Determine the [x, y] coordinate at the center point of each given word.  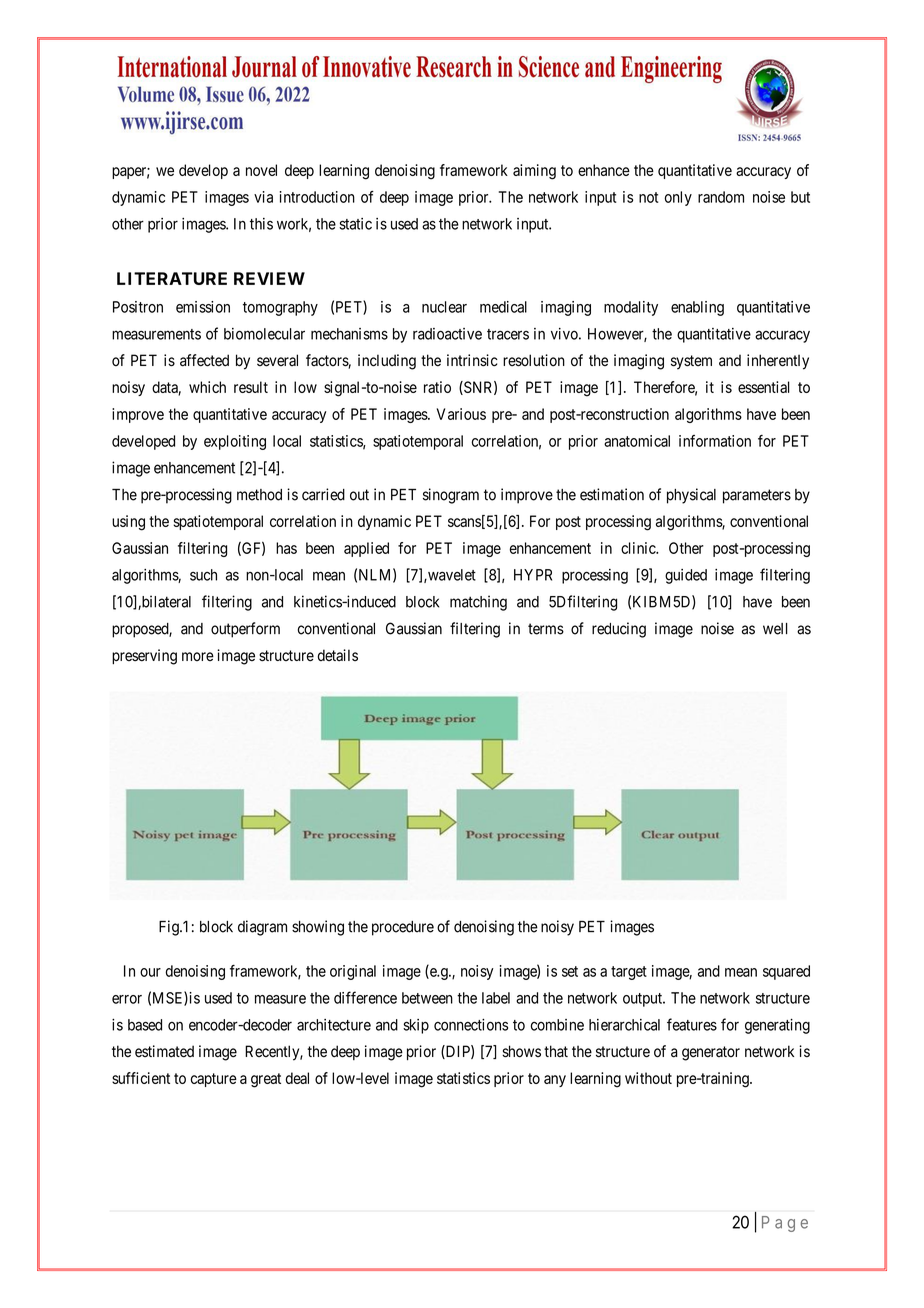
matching [478, 603]
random [721, 197]
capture [213, 1080]
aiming [534, 172]
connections [471, 1025]
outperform [245, 630]
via [263, 197]
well [775, 629]
